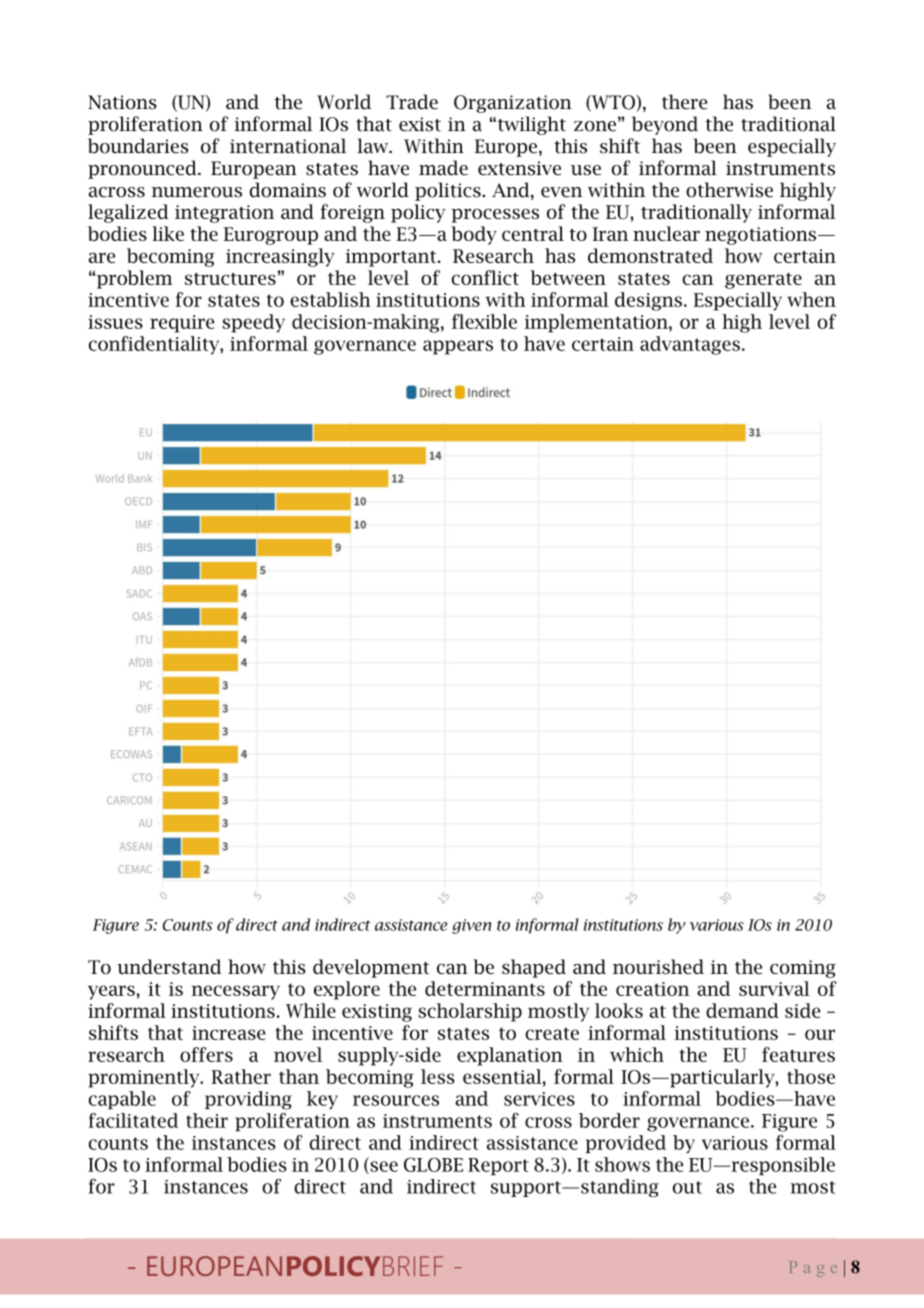  Describe the element at coordinates (138, 146) in the screenshot. I see `boundaries` at that location.
